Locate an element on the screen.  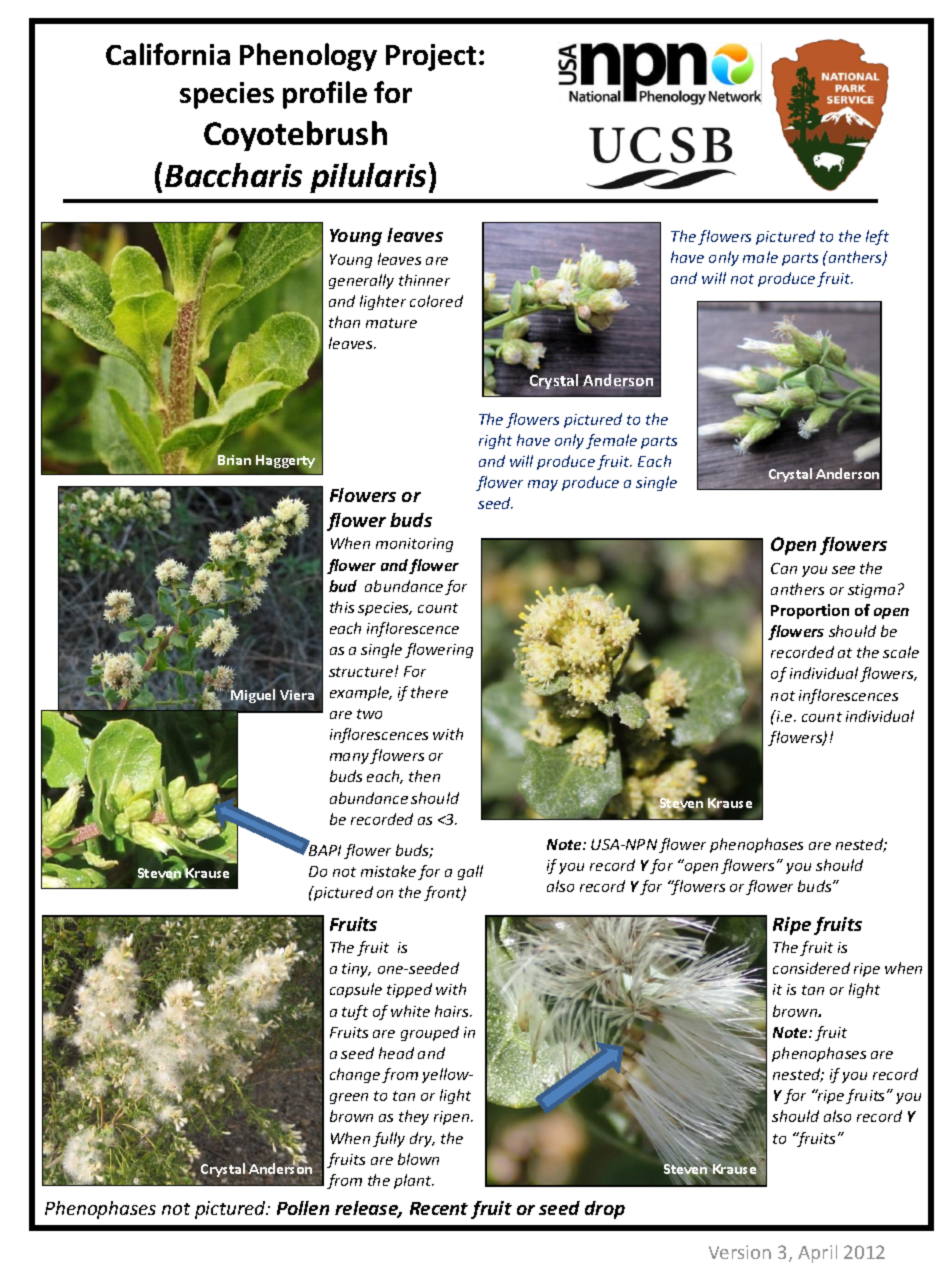
Pollen is located at coordinates (303, 1208).
